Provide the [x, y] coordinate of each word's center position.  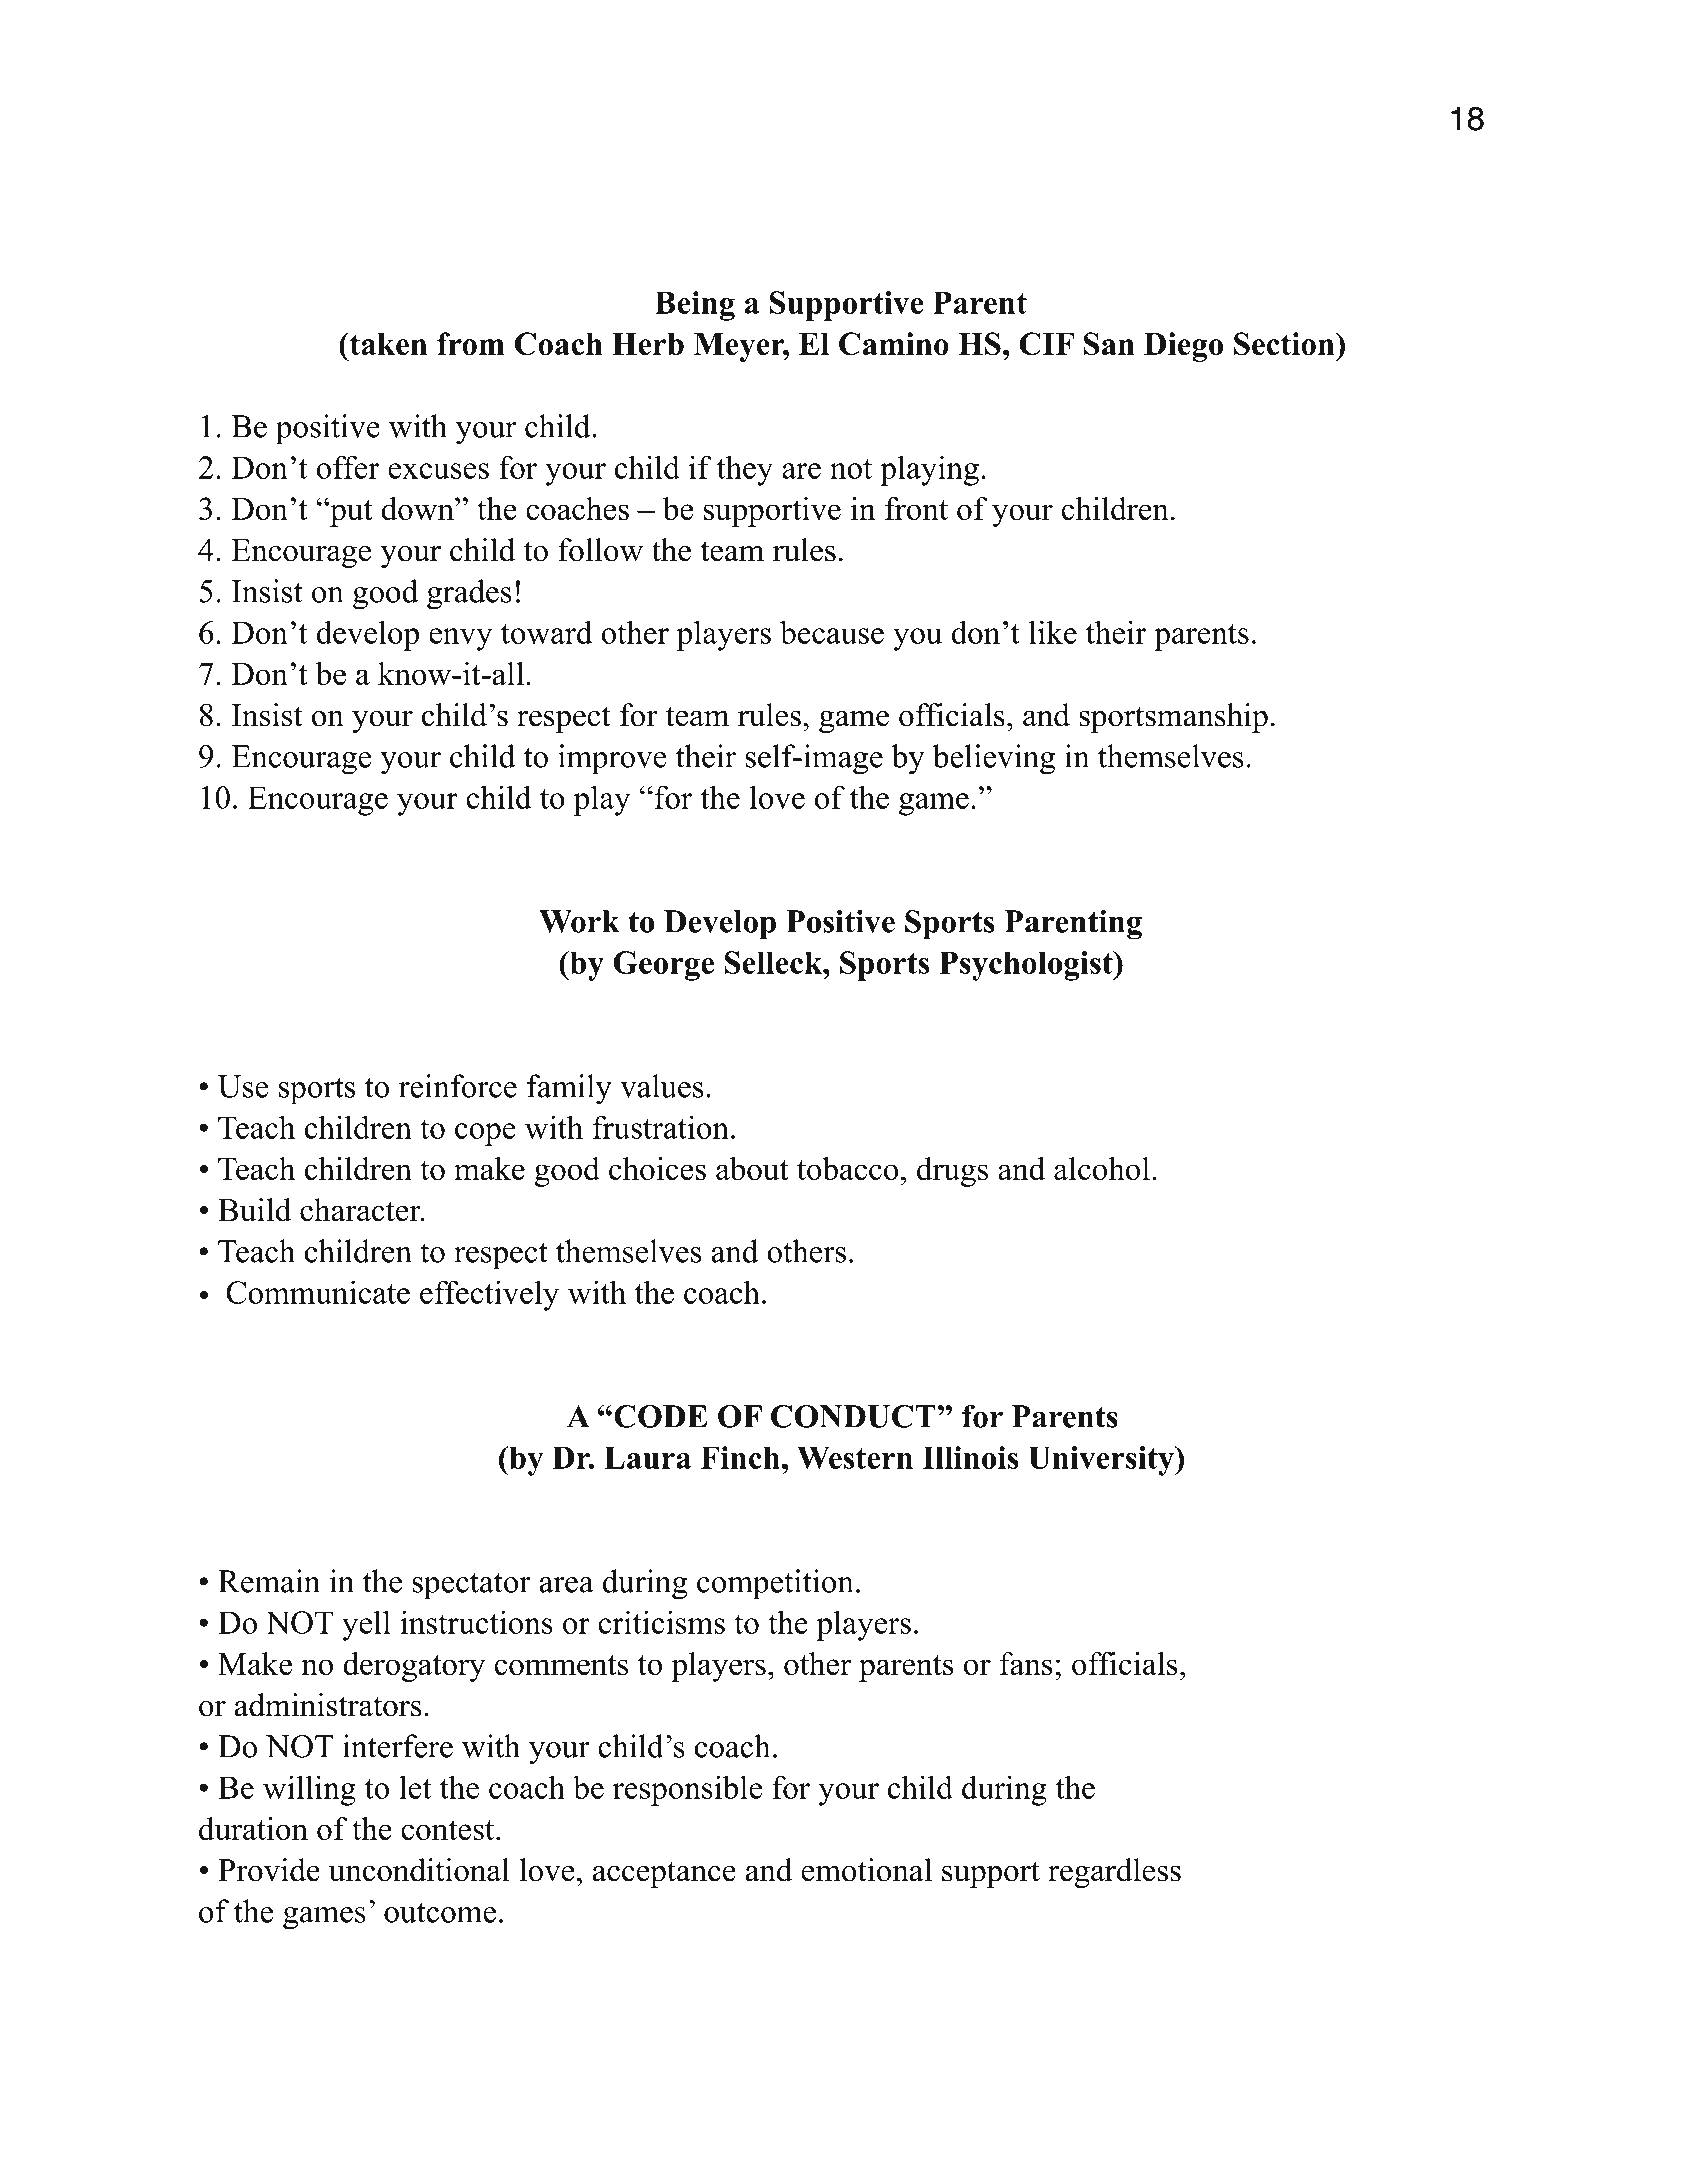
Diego [1183, 347]
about [752, 1169]
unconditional [419, 1870]
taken [387, 343]
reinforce [458, 1086]
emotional [866, 1870]
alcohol [1102, 1169]
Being [695, 306]
